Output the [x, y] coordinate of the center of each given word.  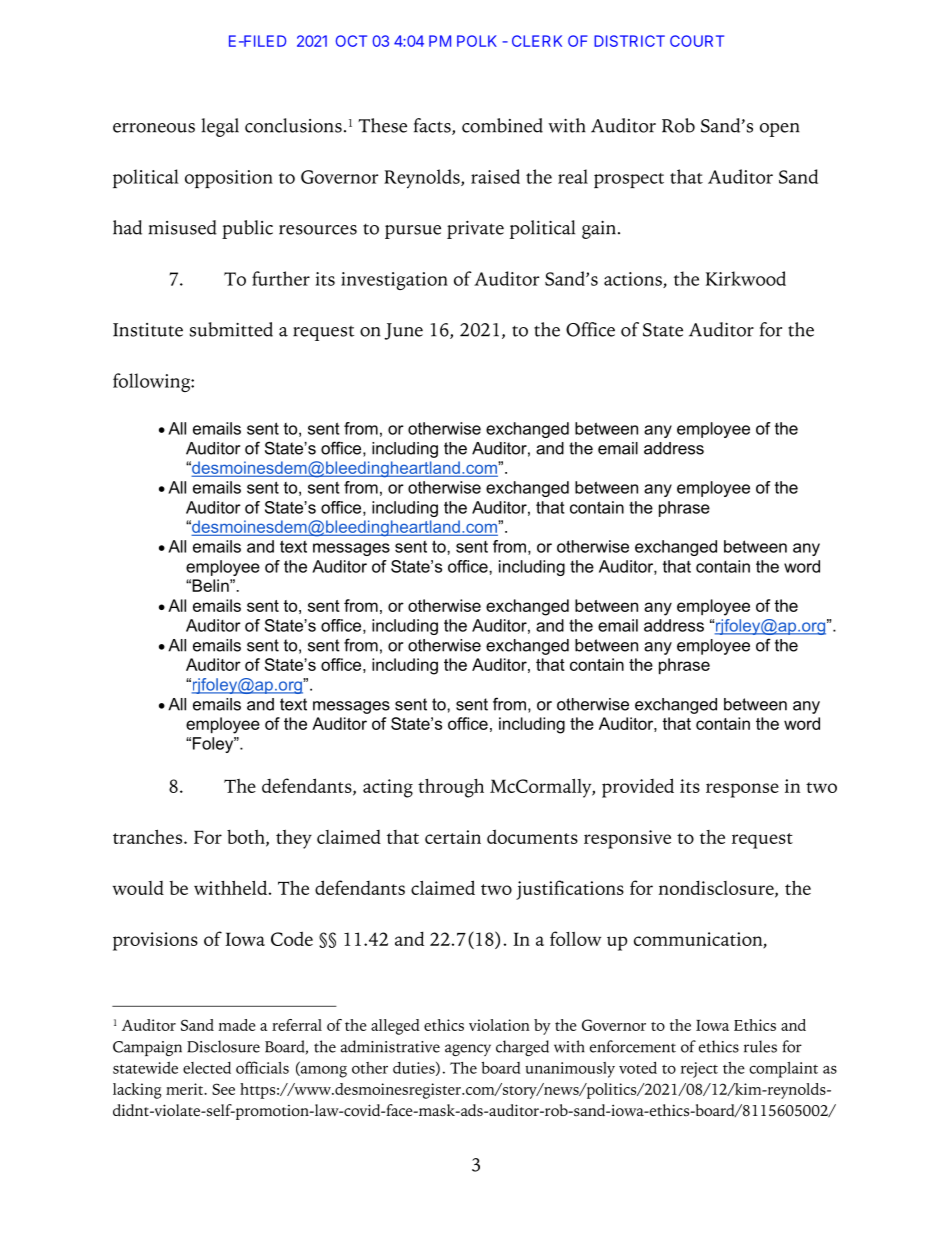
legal [220, 127]
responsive [627, 839]
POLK [477, 41]
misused [182, 227]
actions [634, 280]
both [247, 838]
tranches [147, 837]
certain [453, 837]
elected [207, 1068]
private [475, 230]
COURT [697, 41]
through [451, 788]
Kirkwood [746, 278]
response [742, 790]
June [403, 331]
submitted [231, 329]
